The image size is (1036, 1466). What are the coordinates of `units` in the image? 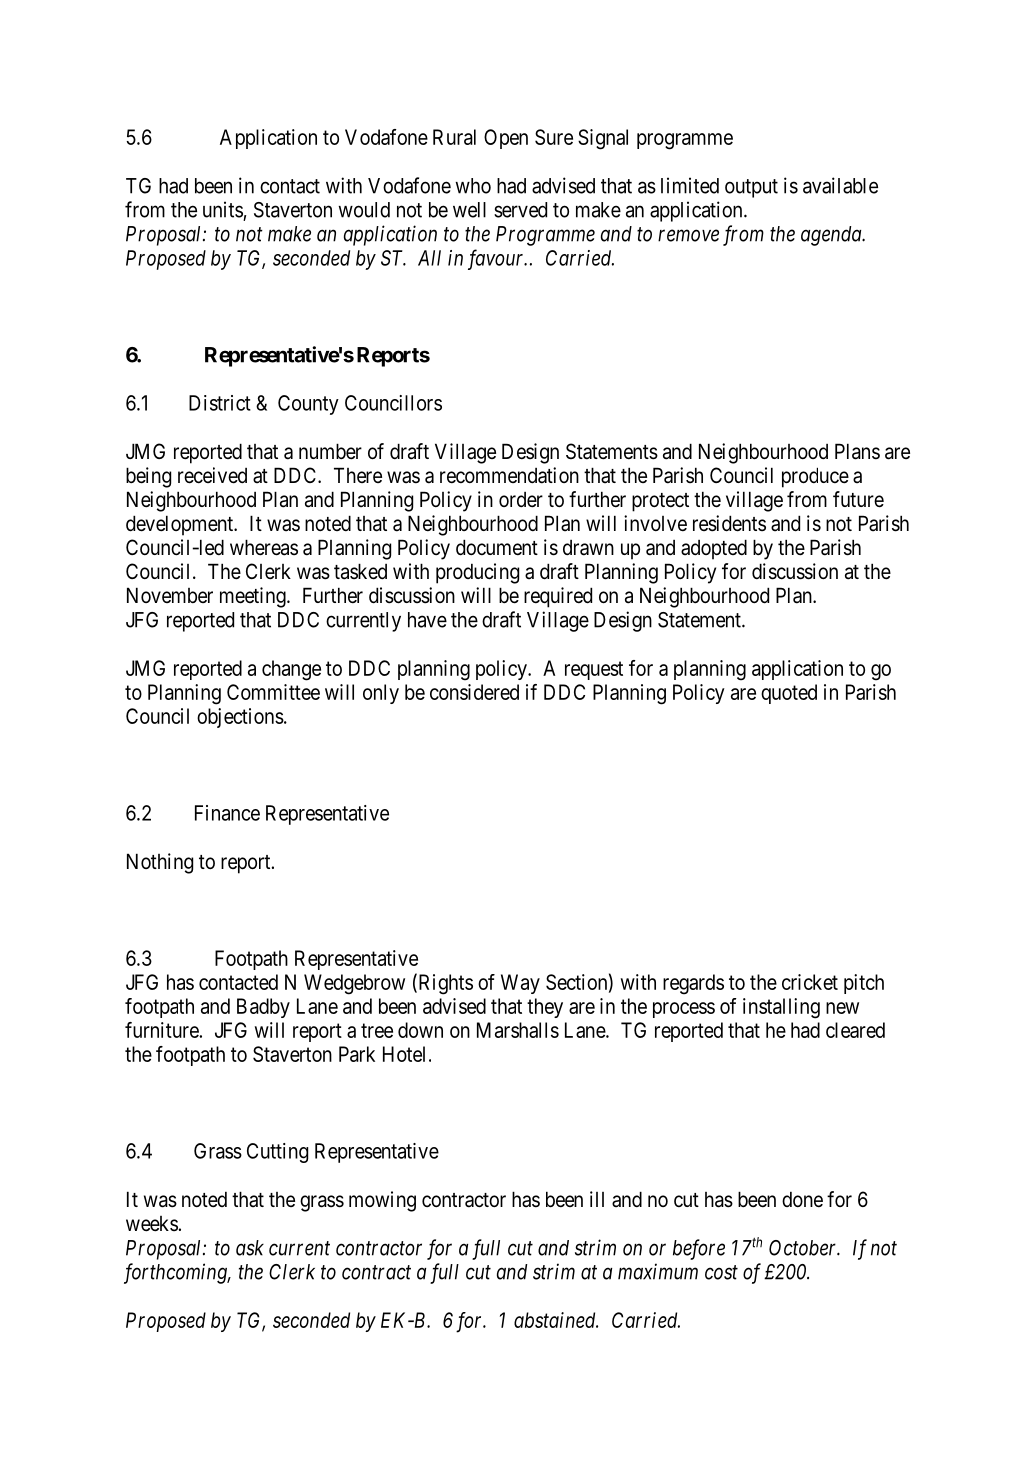 It's located at (223, 209).
